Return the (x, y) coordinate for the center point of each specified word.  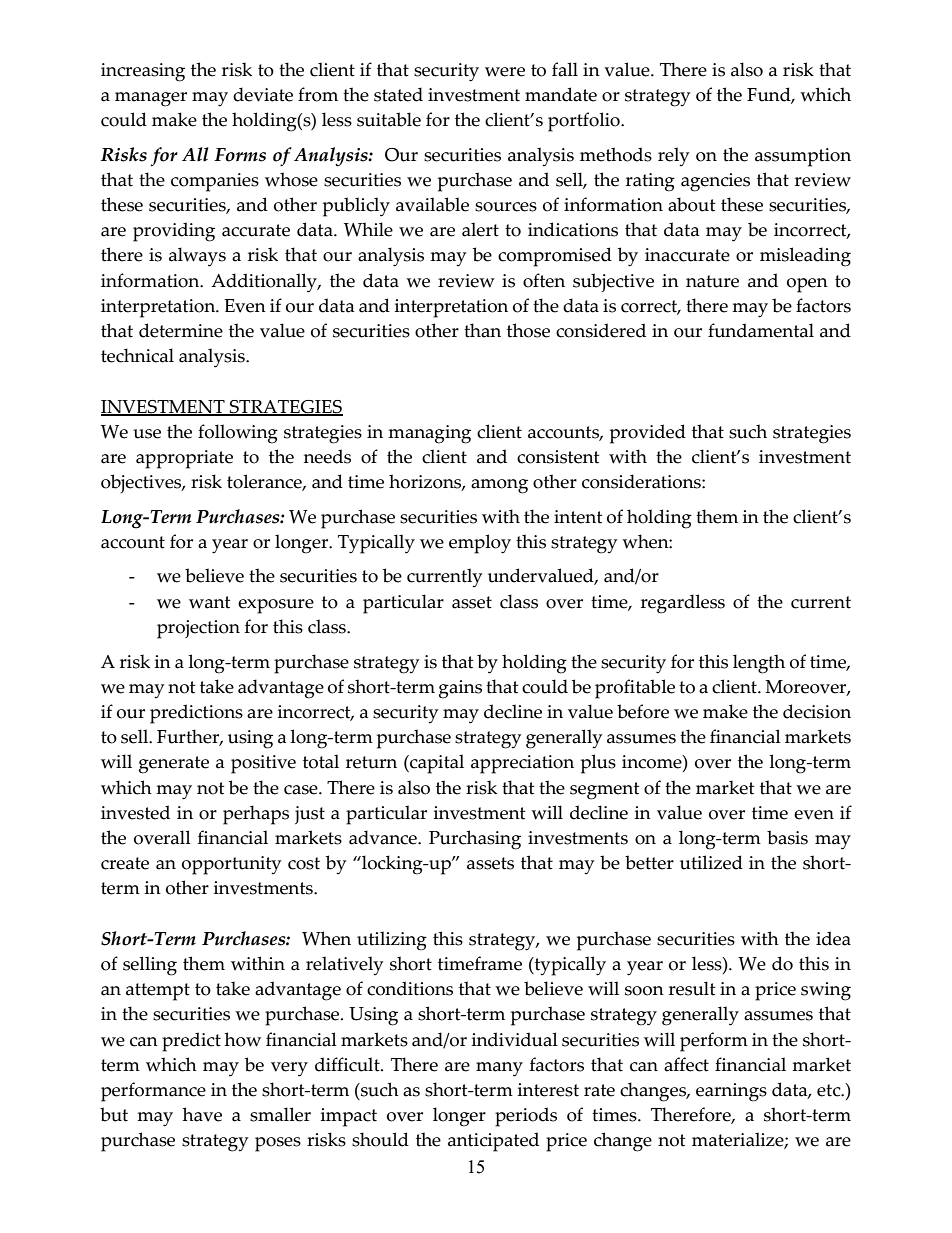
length (759, 664)
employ (480, 544)
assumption (803, 157)
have (202, 1114)
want (209, 602)
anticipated (493, 1142)
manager (151, 99)
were (505, 72)
